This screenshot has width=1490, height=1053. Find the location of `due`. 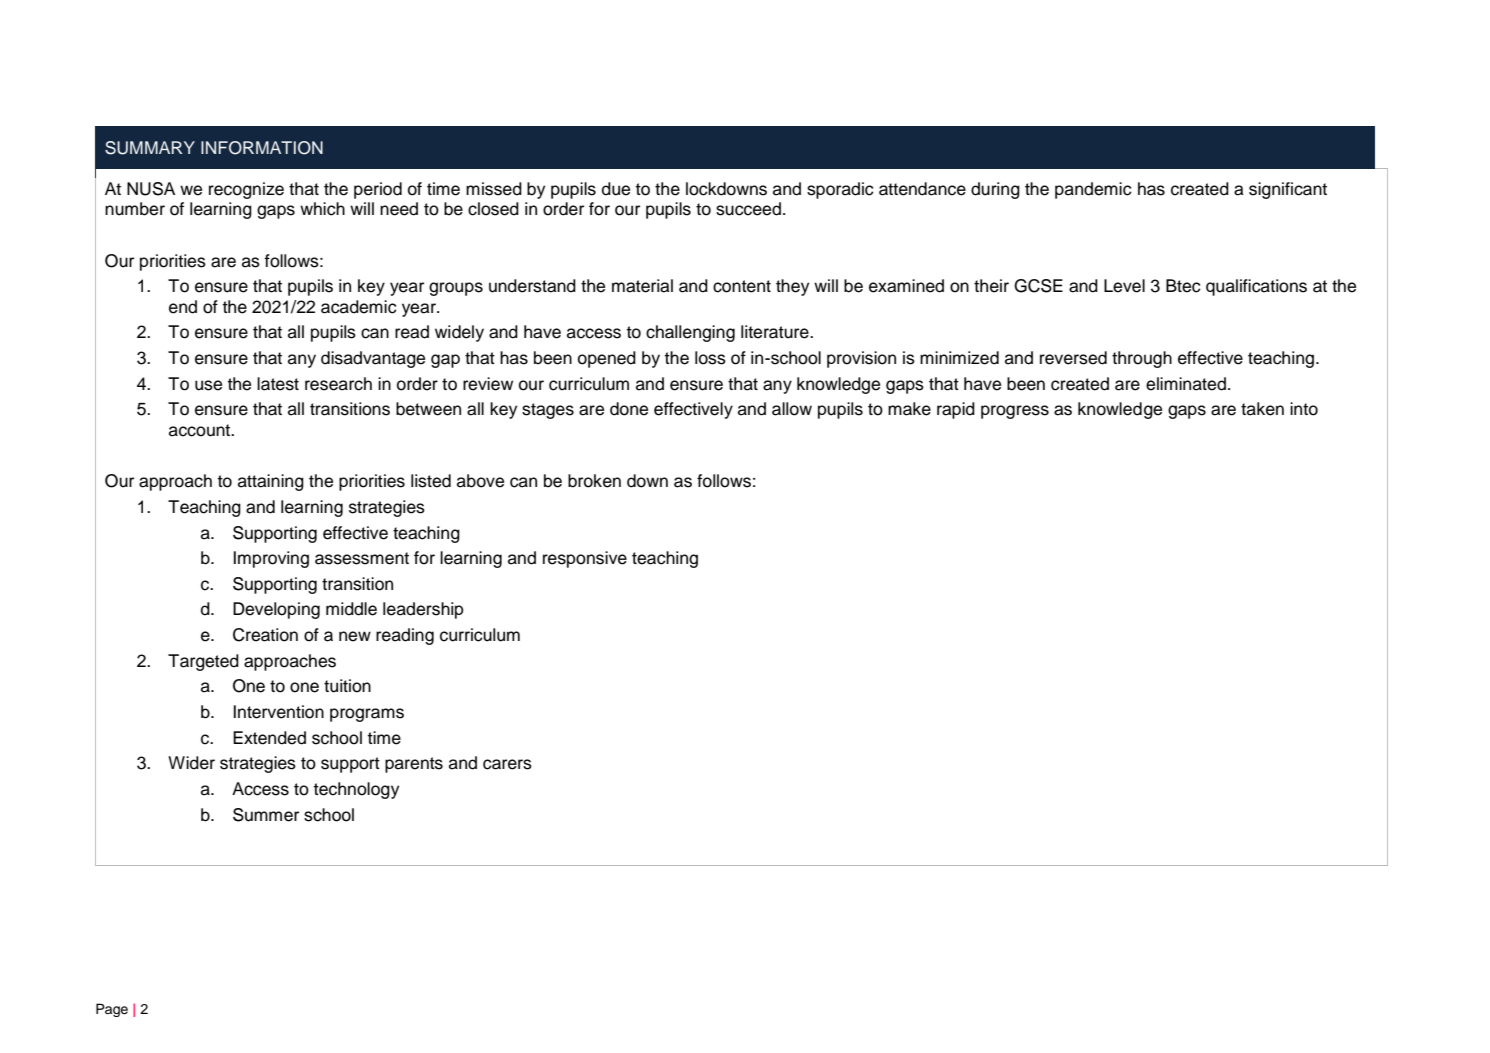

due is located at coordinates (616, 189).
